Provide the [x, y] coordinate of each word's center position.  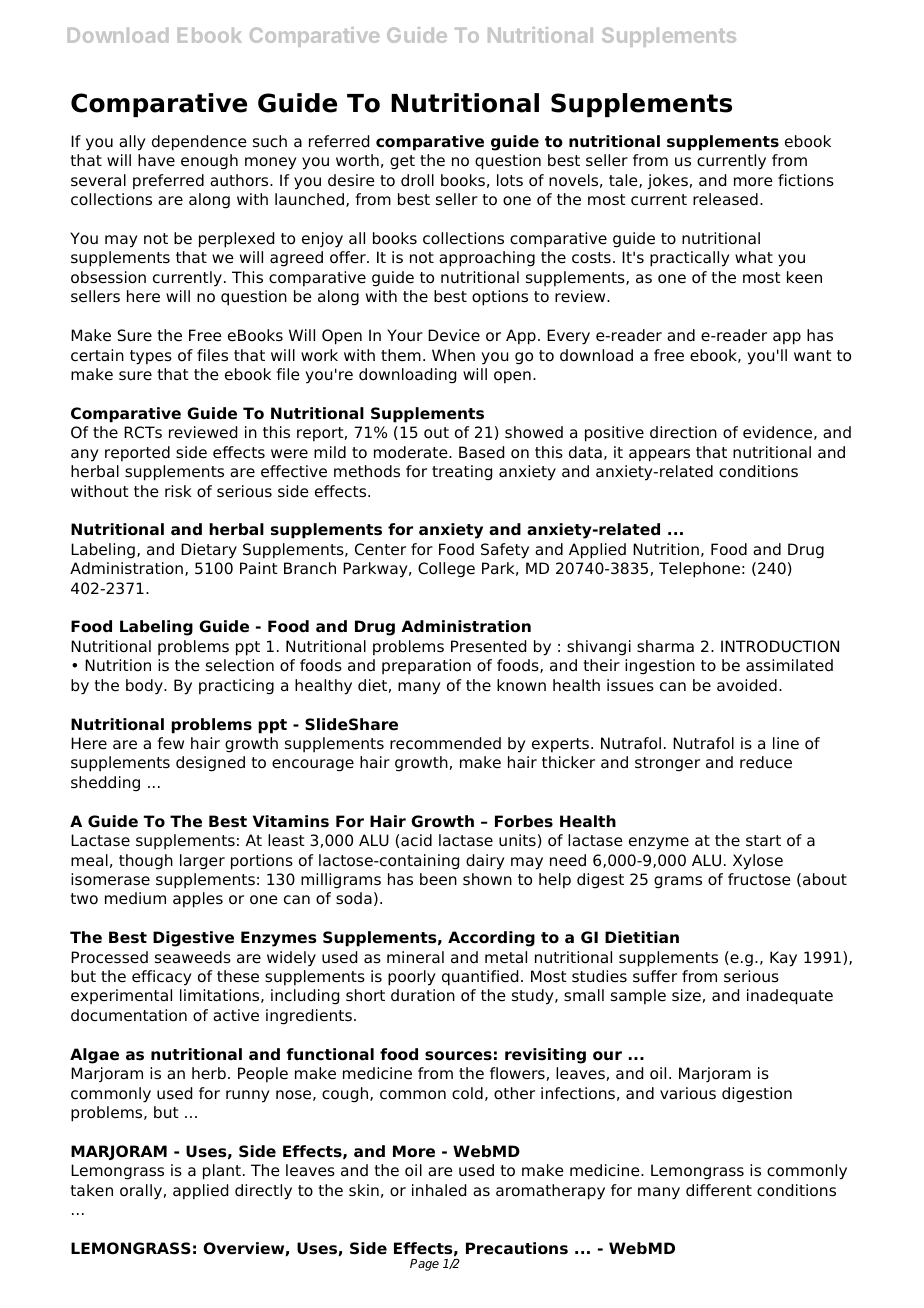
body [145, 687]
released [725, 199]
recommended [445, 743]
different [719, 1190]
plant [222, 1172]
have [156, 160]
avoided [747, 685]
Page [424, 1265]
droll [417, 180]
